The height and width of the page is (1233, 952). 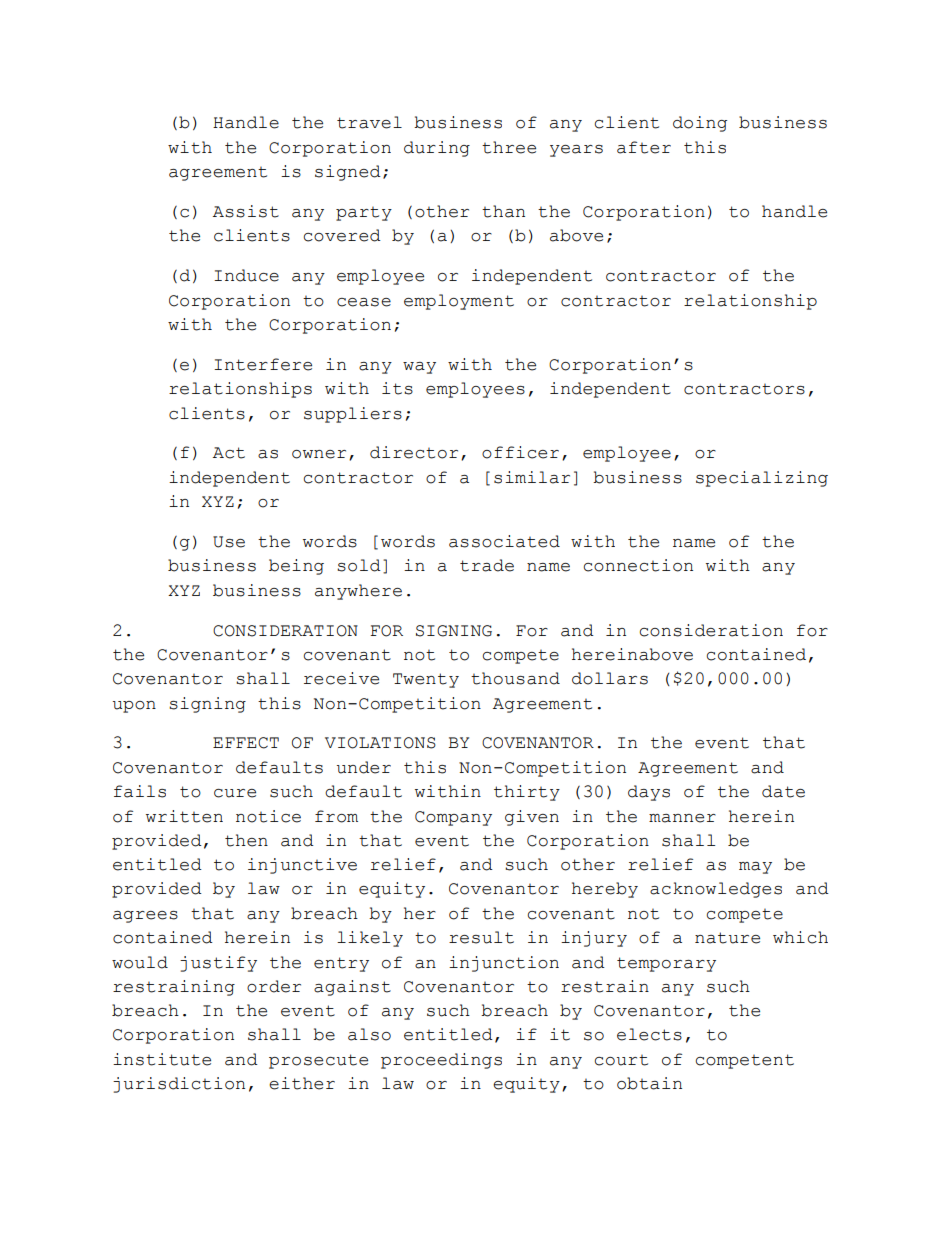 What do you see at coordinates (700, 124) in the page?
I see `doing` at bounding box center [700, 124].
